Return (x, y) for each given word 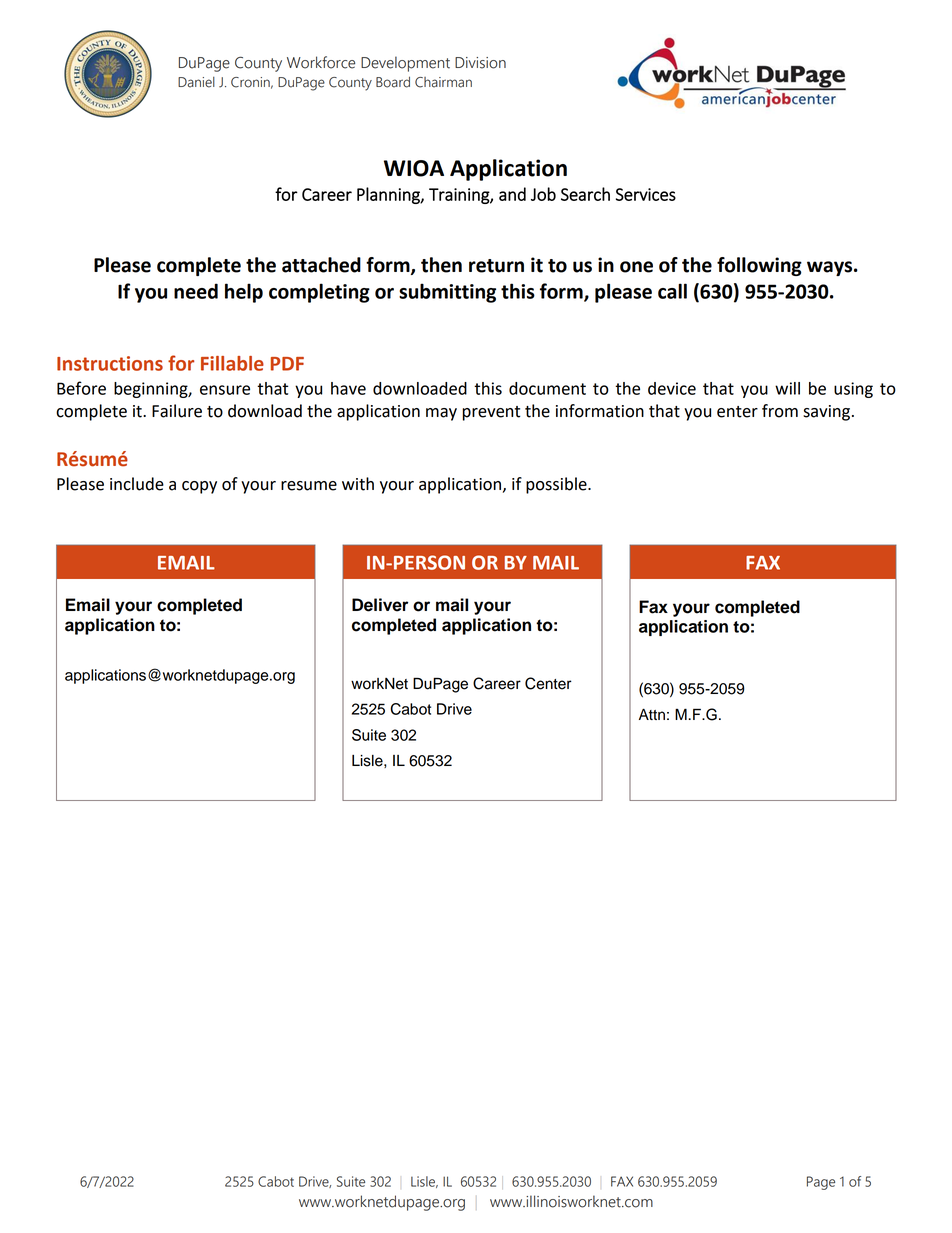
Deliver (380, 605)
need (196, 291)
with (358, 484)
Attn (652, 714)
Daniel (196, 82)
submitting (447, 293)
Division (480, 63)
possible (557, 485)
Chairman (443, 82)
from (780, 411)
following (759, 266)
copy (199, 487)
